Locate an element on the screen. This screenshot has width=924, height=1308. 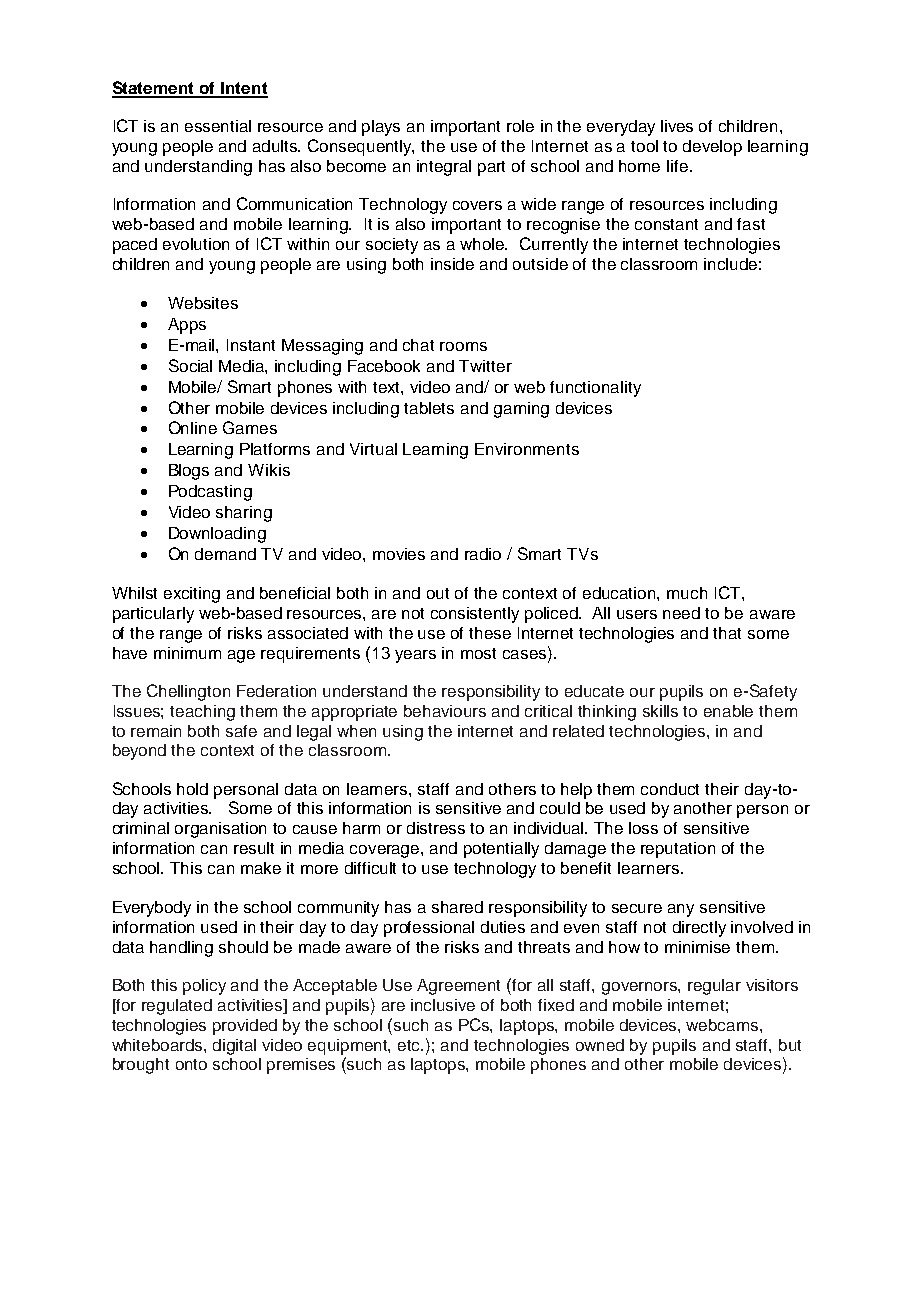
webcams is located at coordinates (723, 1025).
